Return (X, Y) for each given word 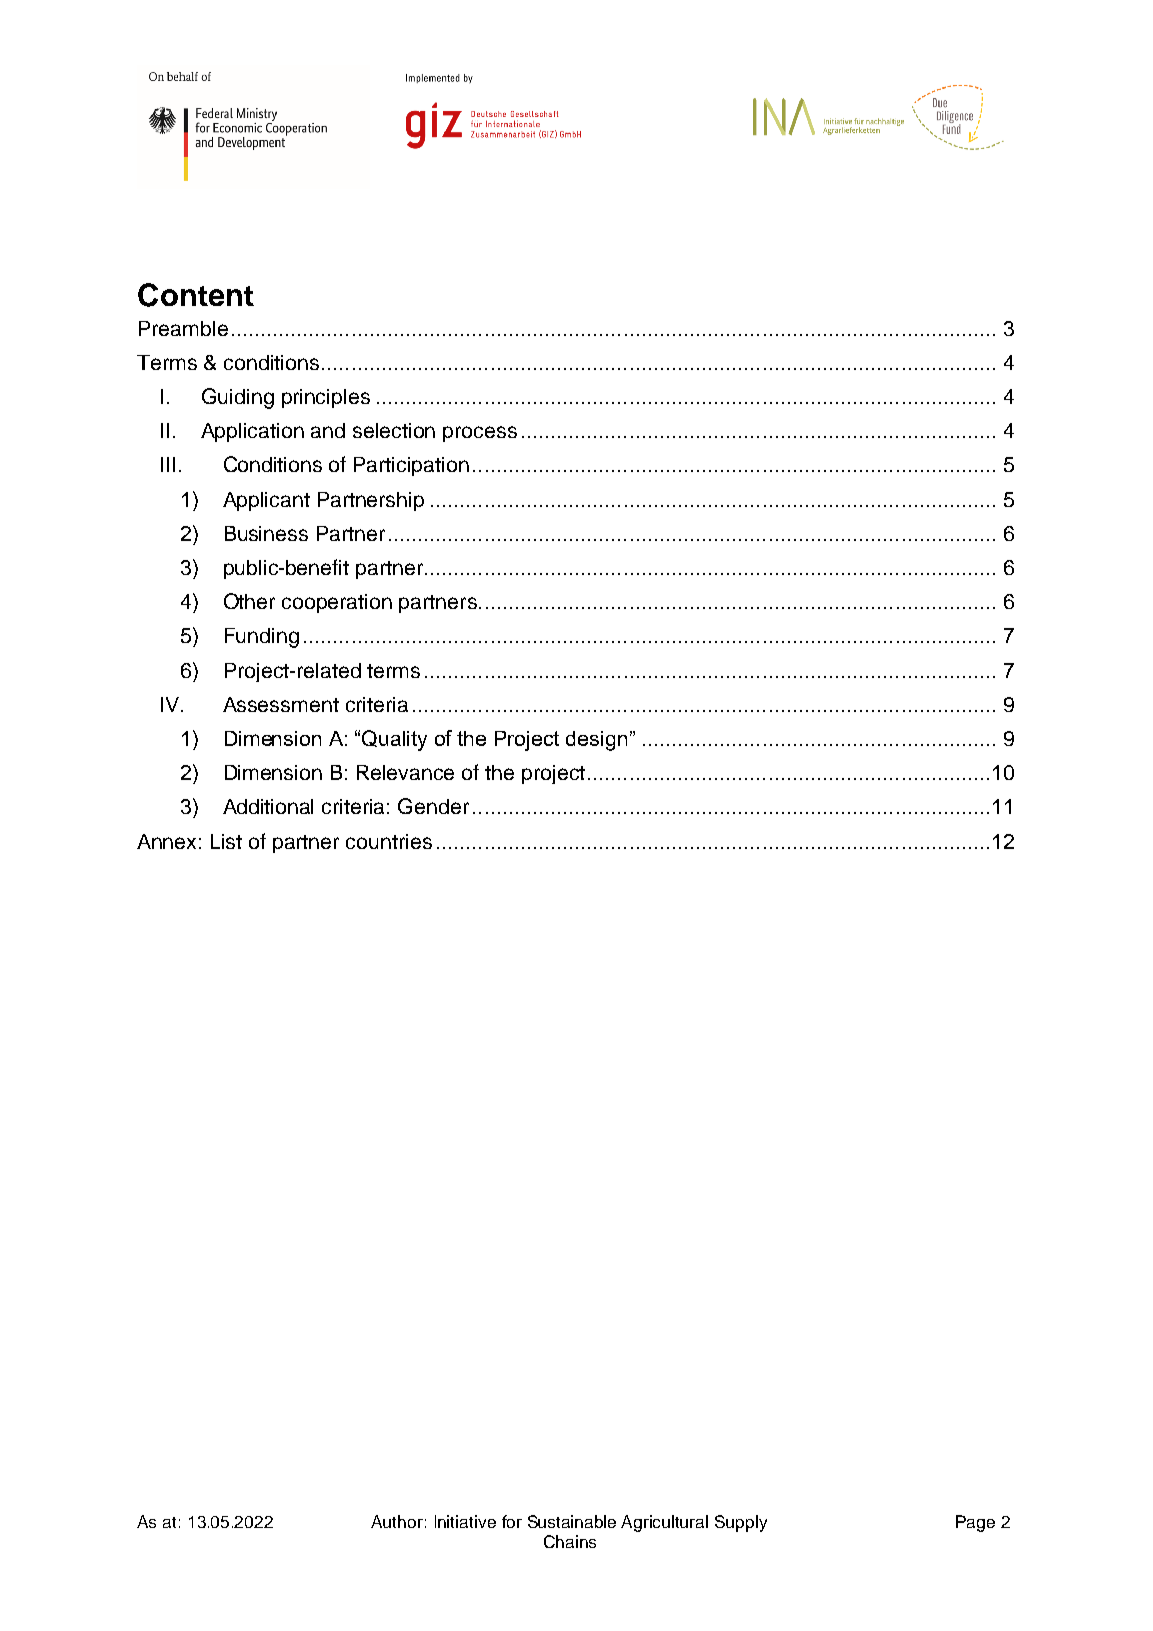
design (596, 741)
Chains (570, 1541)
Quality (394, 740)
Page (975, 1523)
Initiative (465, 1521)
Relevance (405, 772)
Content (196, 295)
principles (326, 398)
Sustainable (572, 1521)
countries (389, 841)
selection (394, 430)
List (226, 841)
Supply (741, 1523)
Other (249, 601)
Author (397, 1521)
